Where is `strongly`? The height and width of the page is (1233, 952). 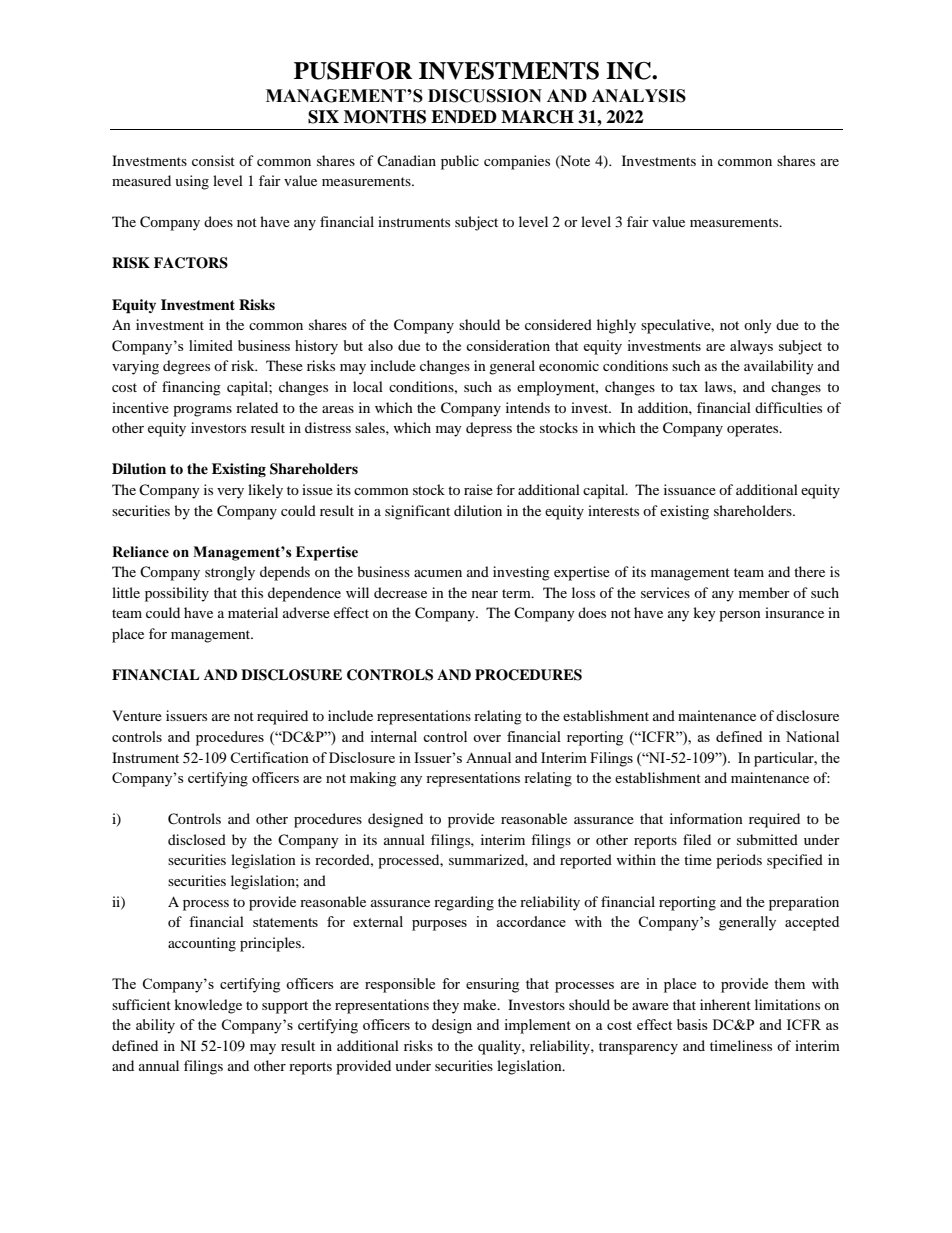
strongly is located at coordinates (230, 573).
